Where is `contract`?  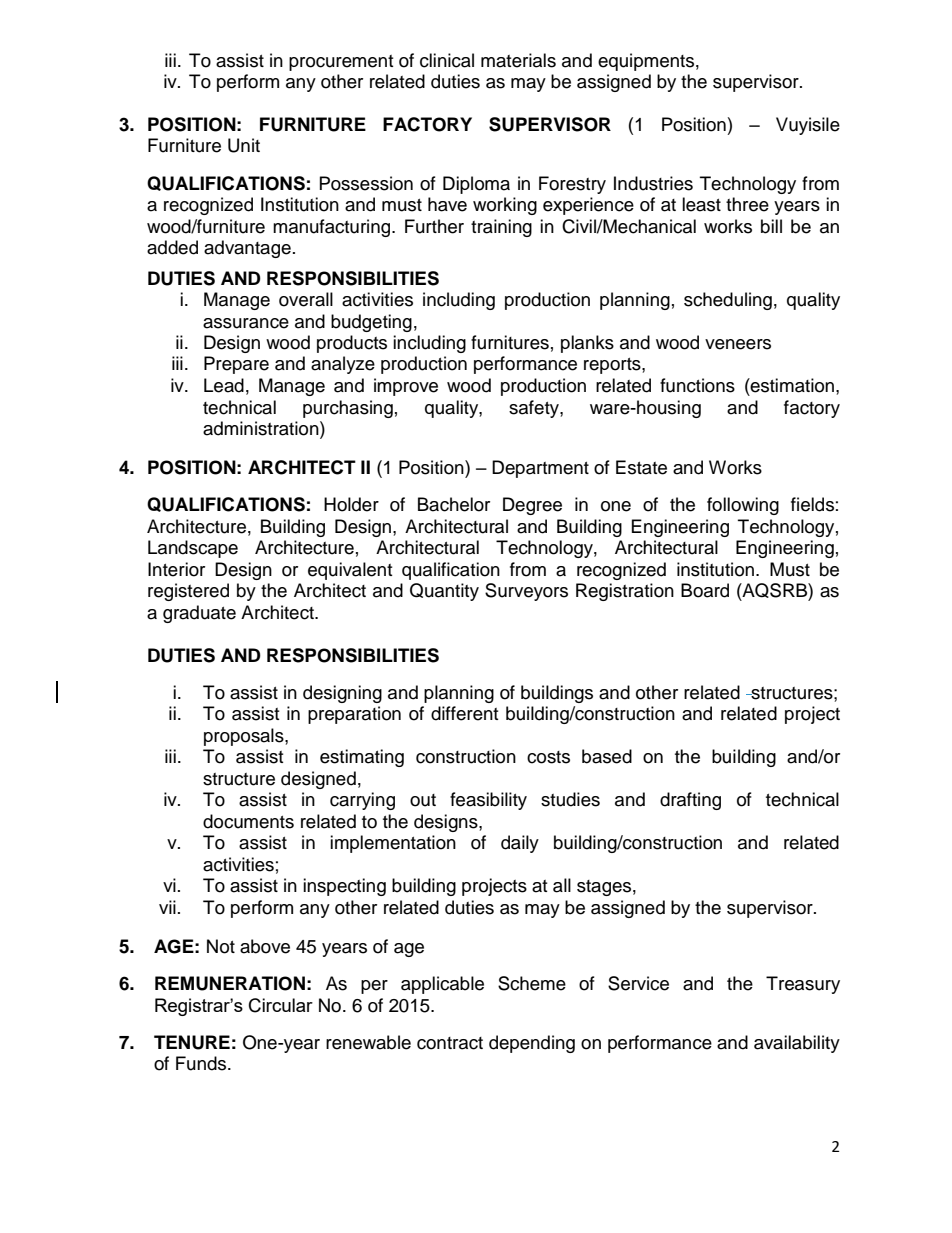
contract is located at coordinates (450, 1043).
